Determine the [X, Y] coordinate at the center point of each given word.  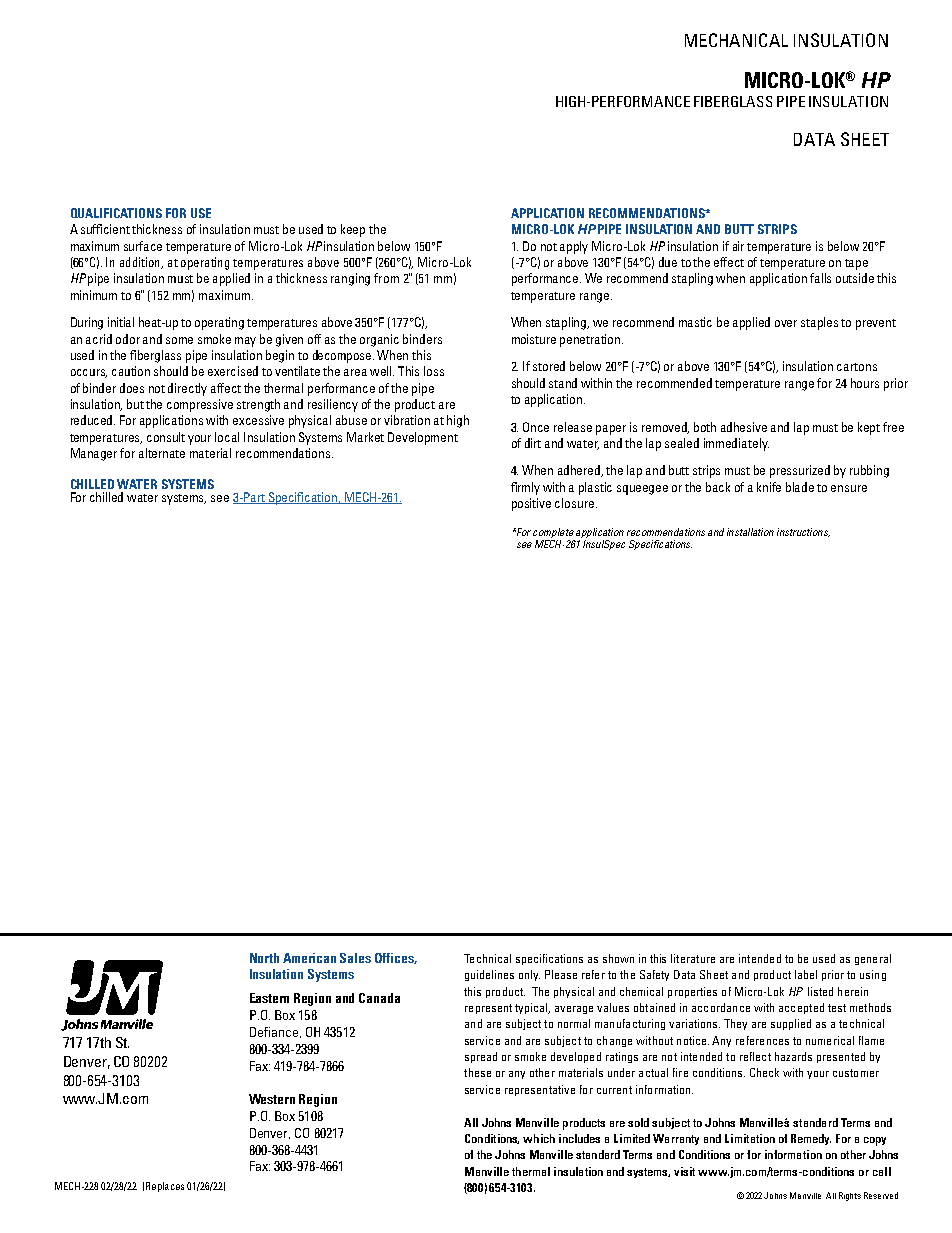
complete [553, 533]
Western [272, 1099]
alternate [162, 453]
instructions [803, 532]
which [539, 1138]
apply [574, 247]
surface [143, 246]
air [738, 246]
